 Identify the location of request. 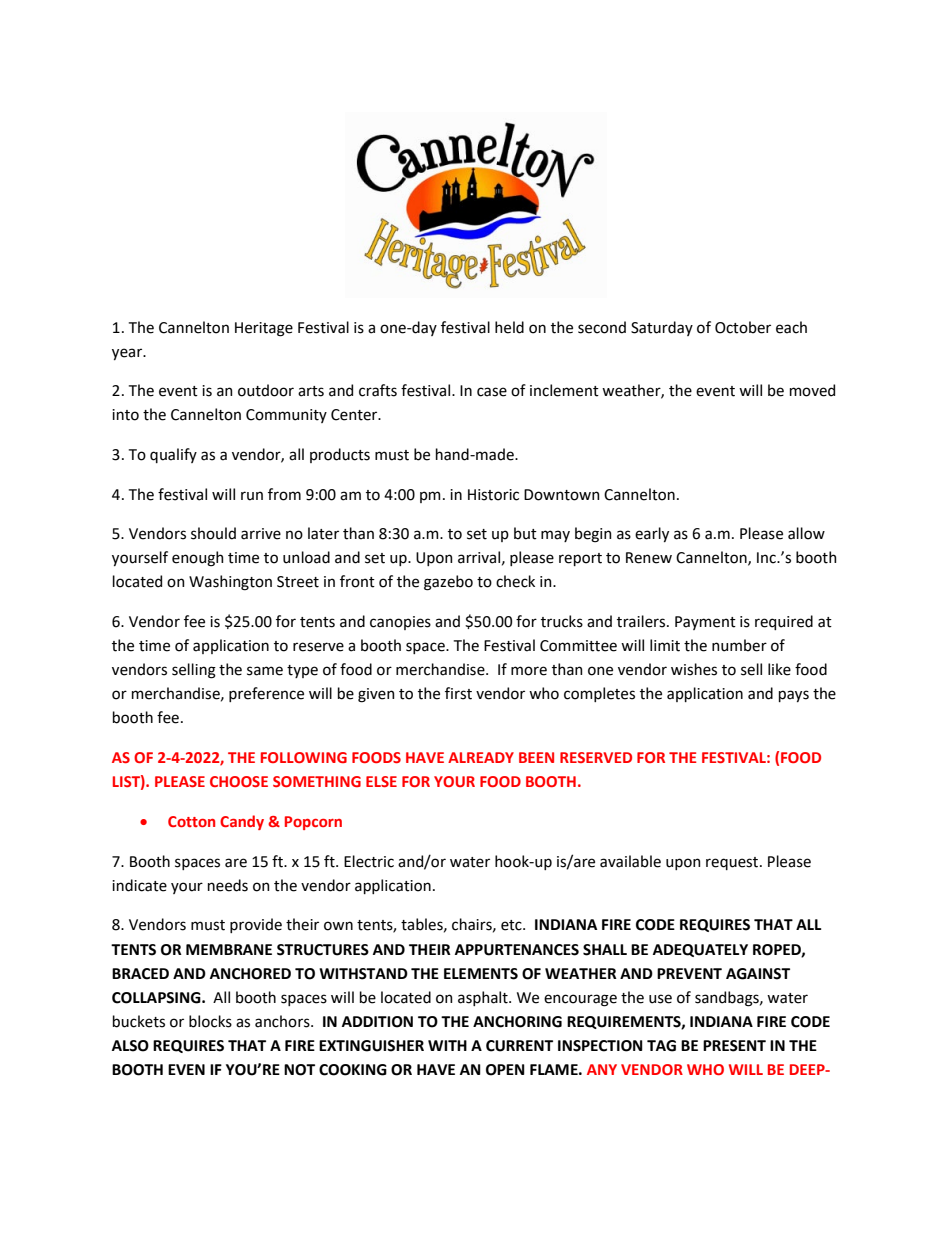
(733, 863).
